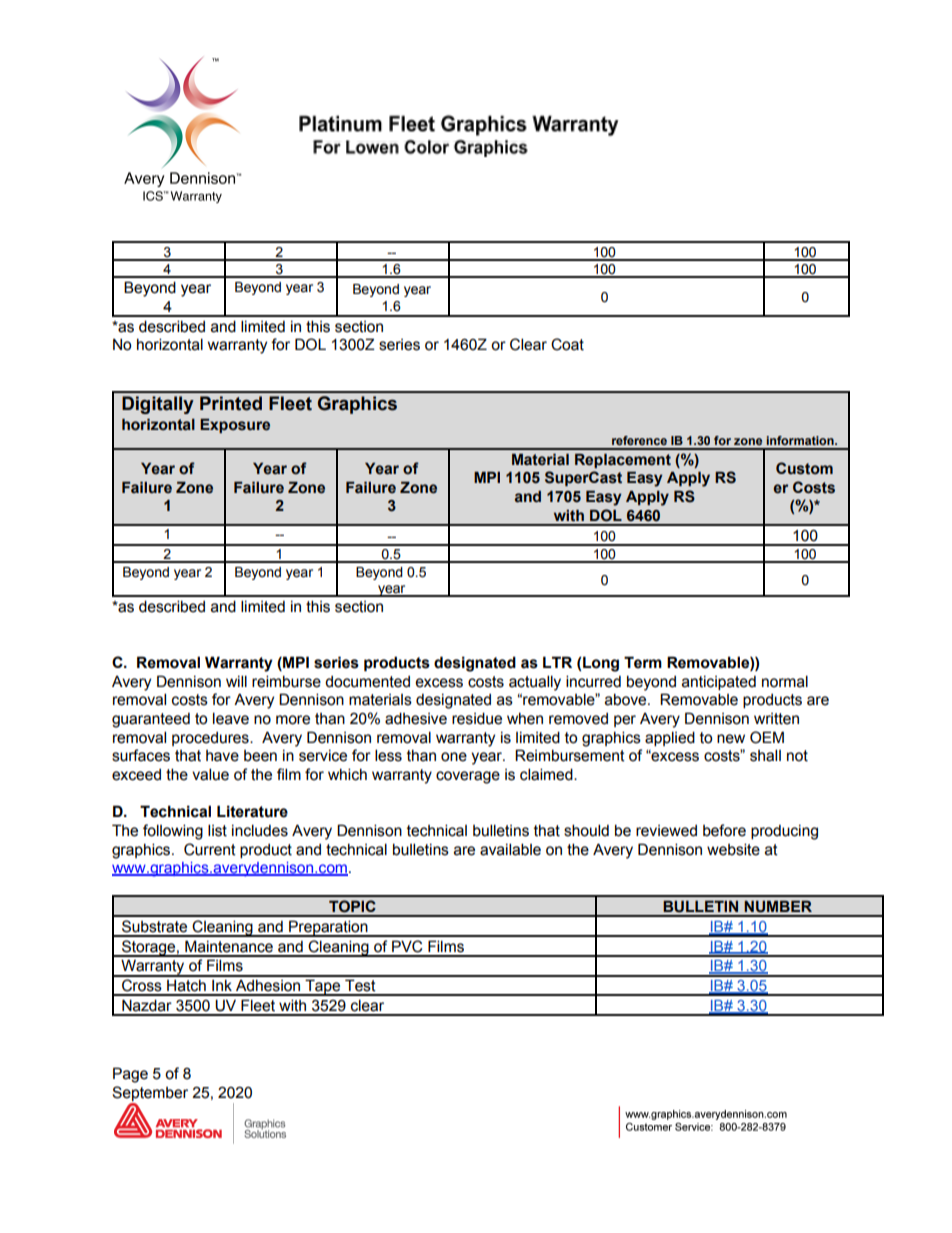 The width and height of the screenshot is (952, 1233). Describe the element at coordinates (731, 739) in the screenshot. I see `new` at that location.
